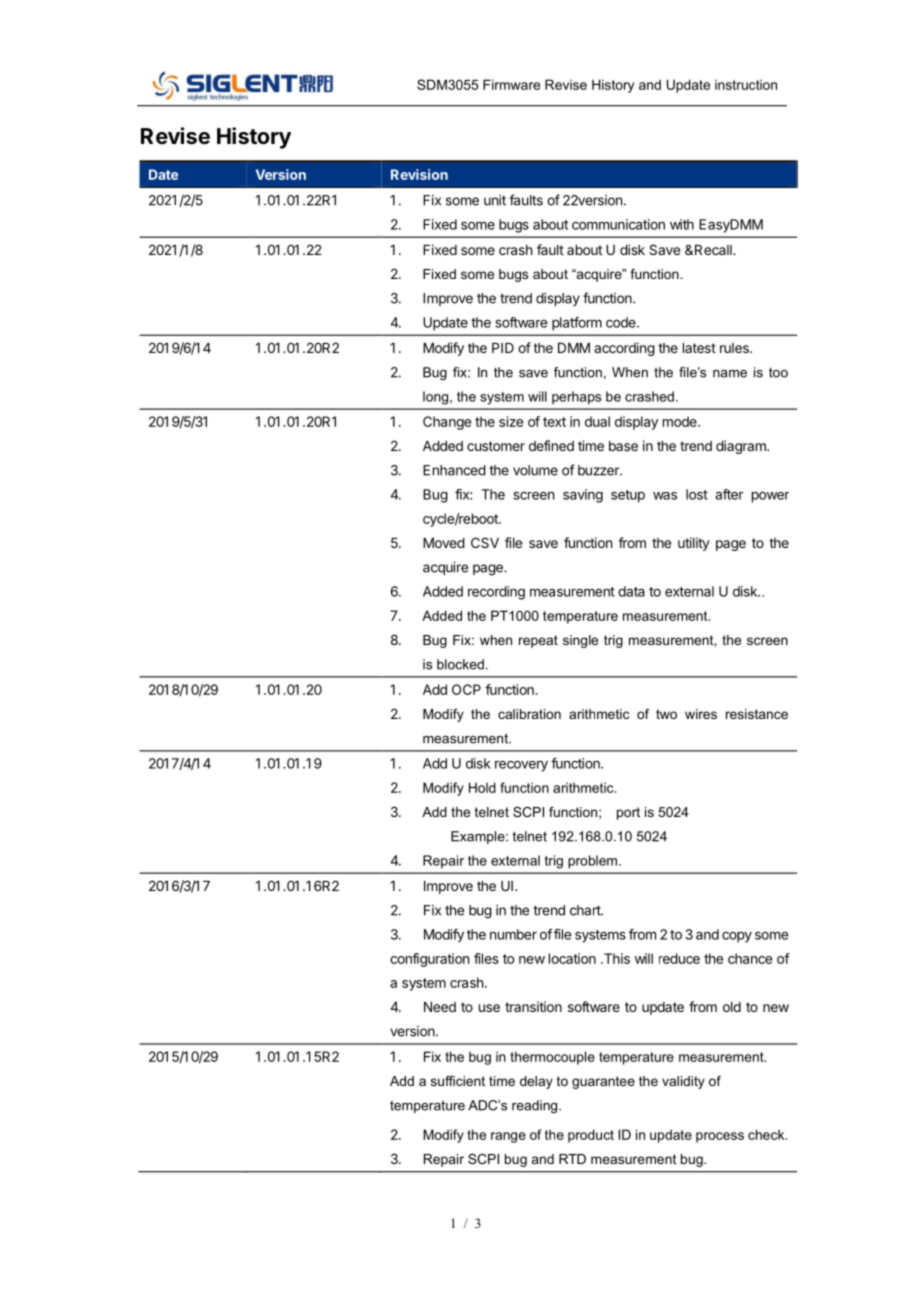  Describe the element at coordinates (737, 937) in the image. I see `copy` at that location.
